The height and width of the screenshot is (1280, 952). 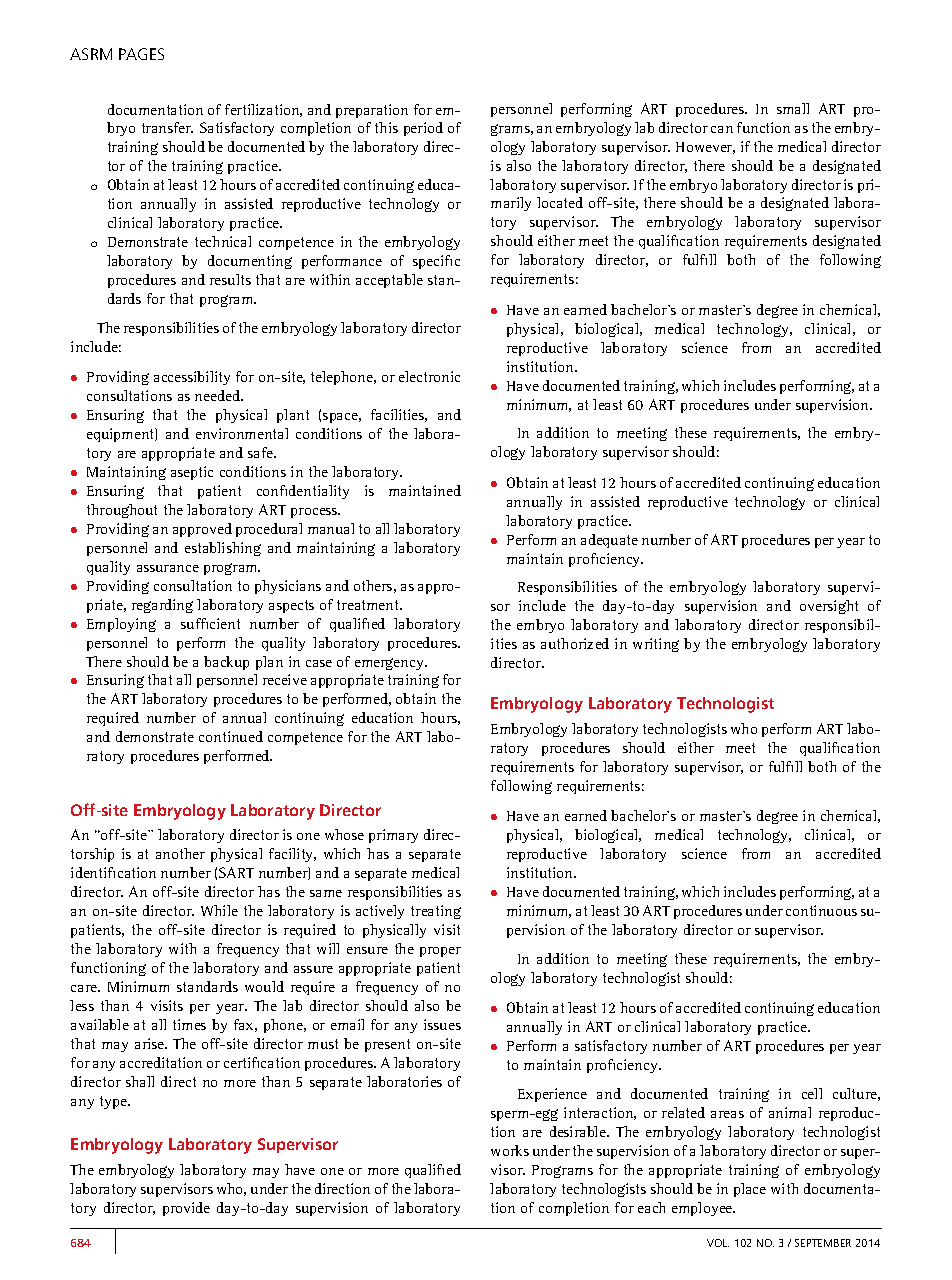 I want to click on works, so click(x=510, y=1150).
